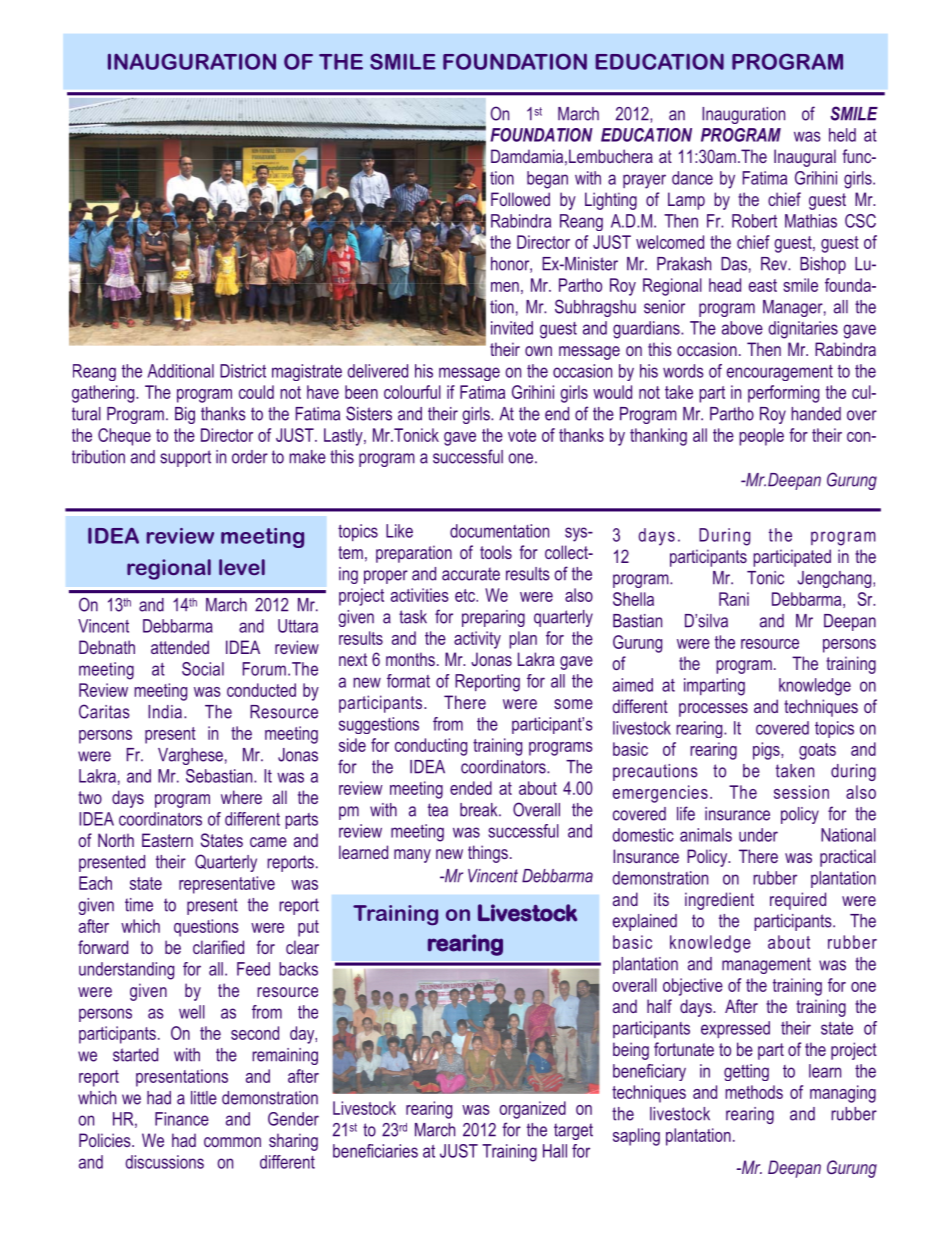 Image resolution: width=952 pixels, height=1233 pixels. Describe the element at coordinates (805, 158) in the page. I see `Inaugural` at that location.
